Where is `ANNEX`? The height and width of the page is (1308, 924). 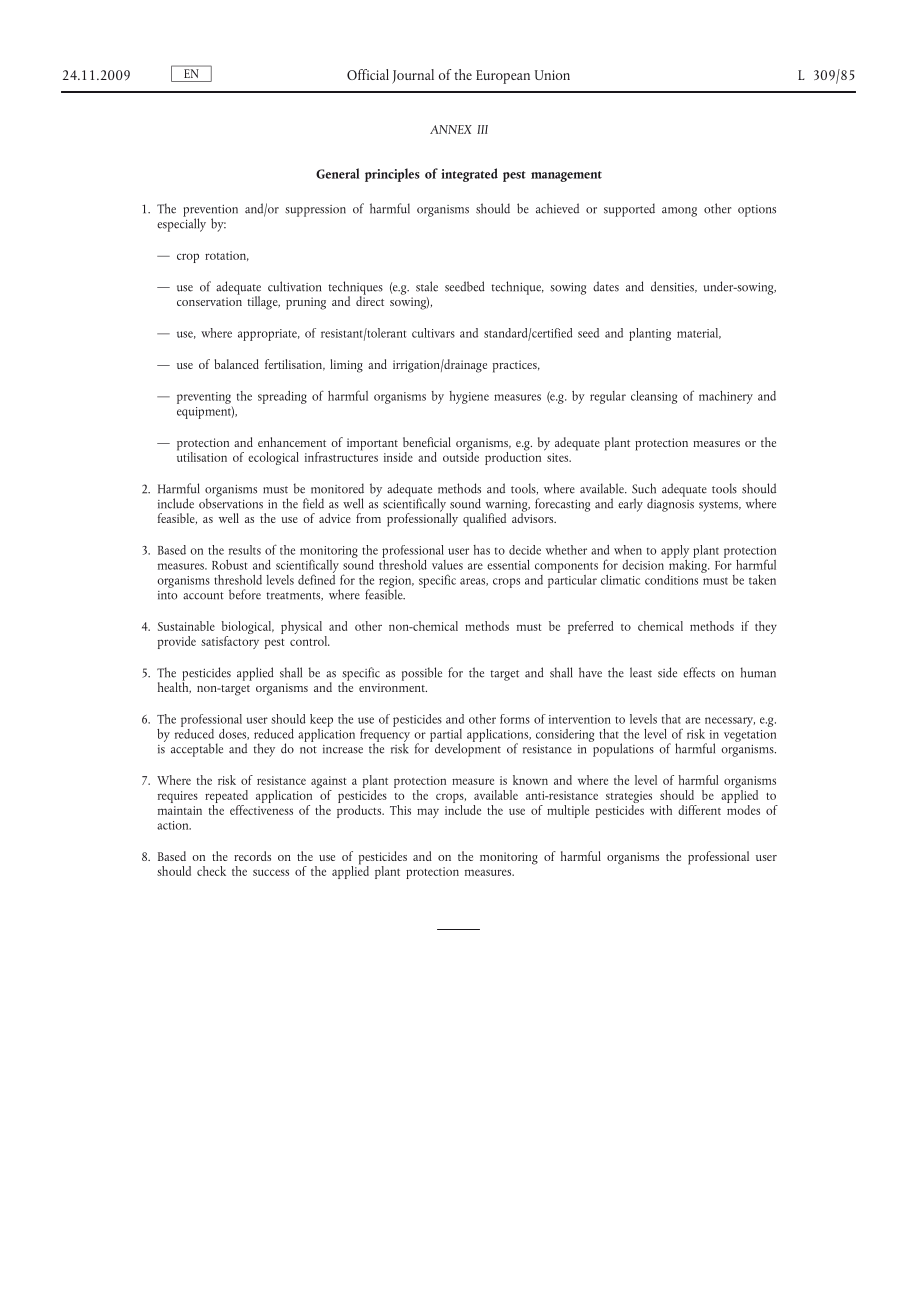
ANNEX is located at coordinates (451, 129).
